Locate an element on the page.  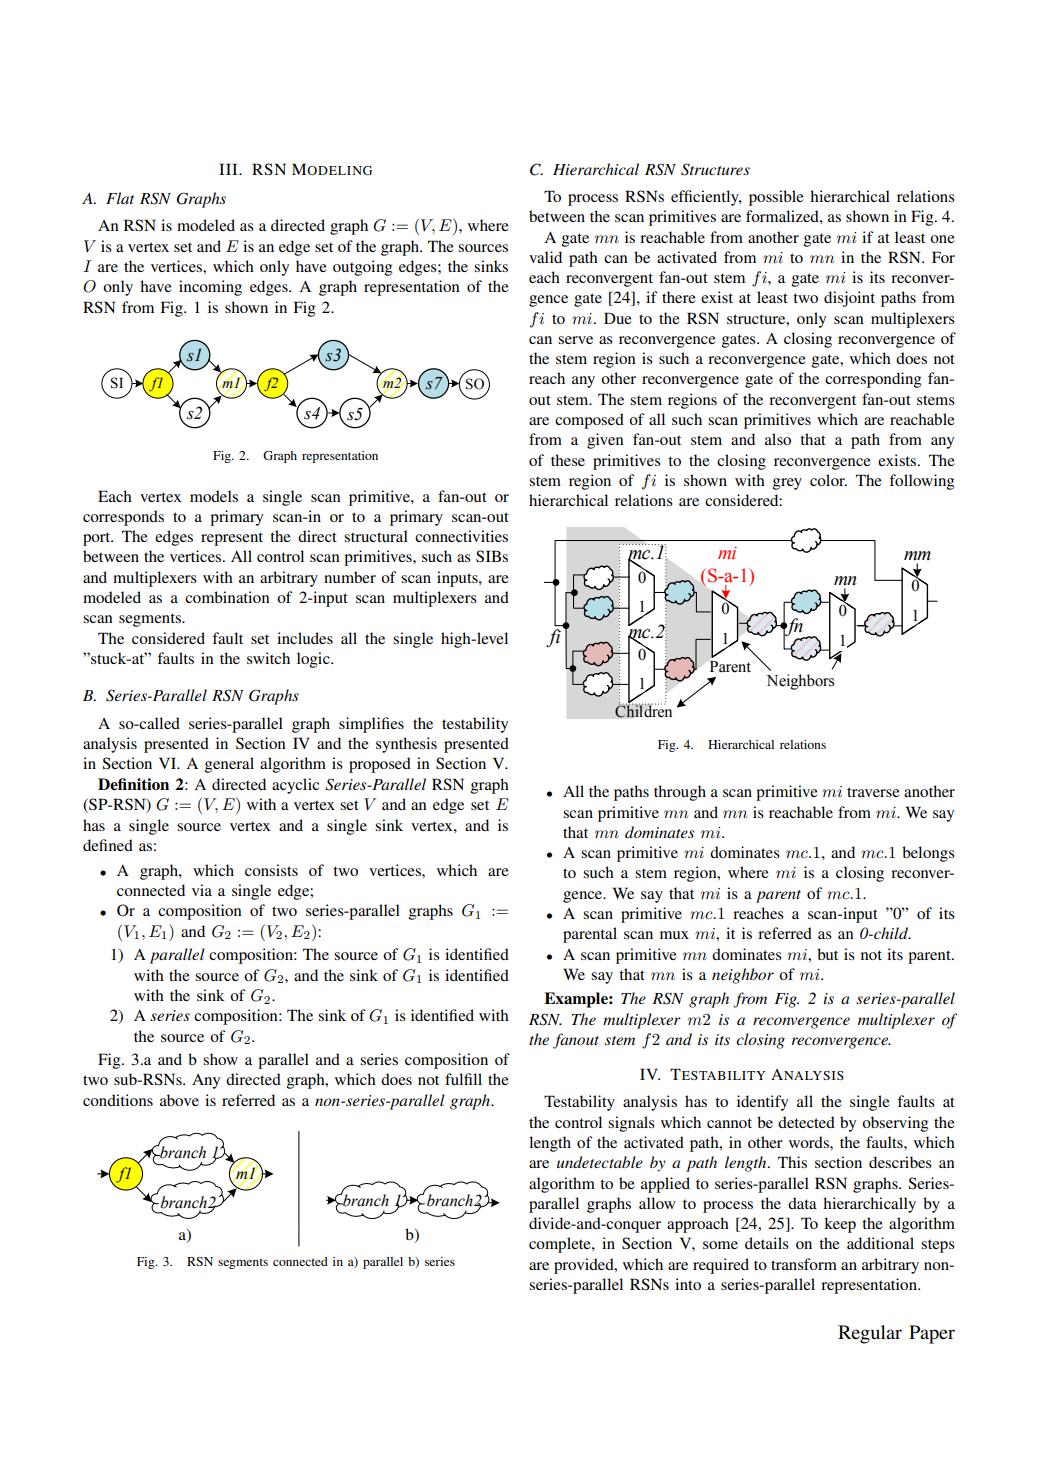
structural is located at coordinates (376, 536).
